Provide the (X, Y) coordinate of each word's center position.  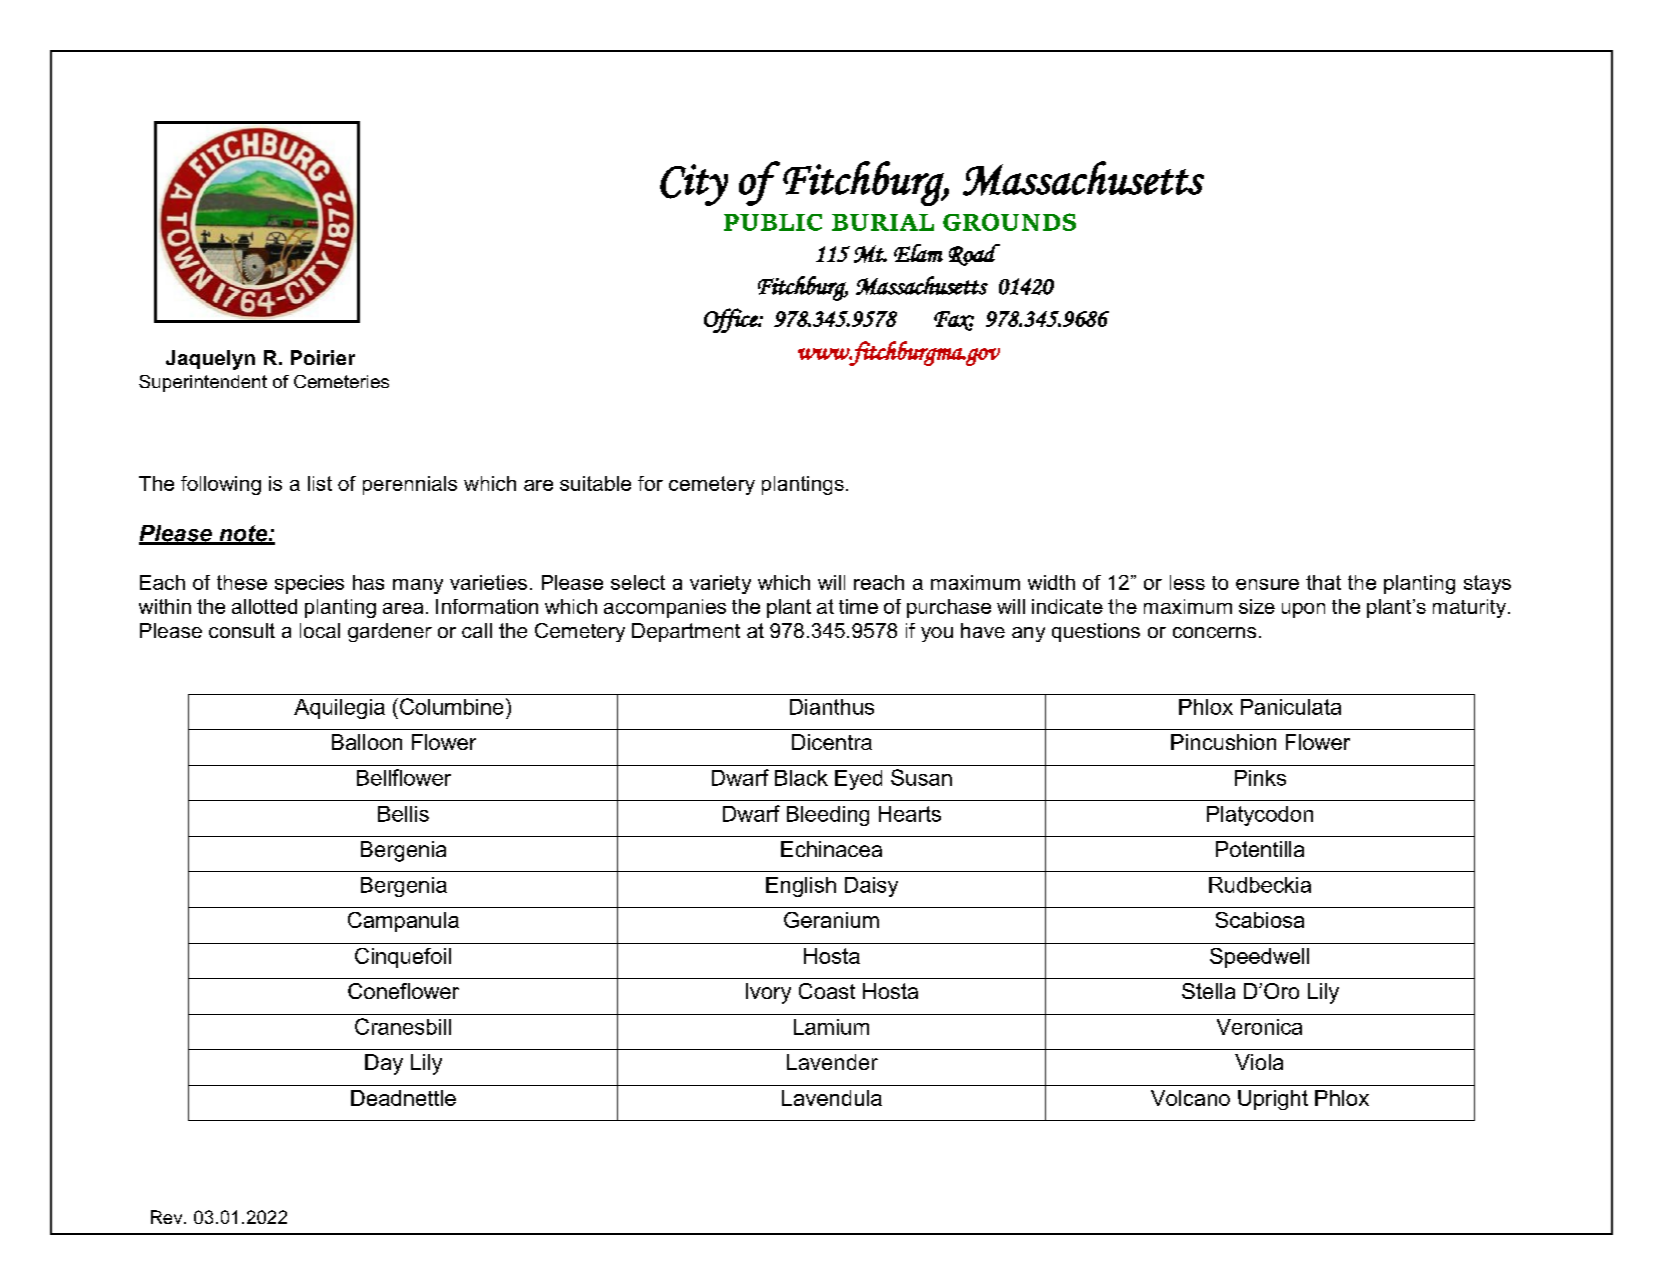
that (1323, 582)
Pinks (1260, 778)
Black (801, 778)
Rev (168, 1217)
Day (384, 1064)
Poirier (323, 357)
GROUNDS (1009, 222)
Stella (1208, 991)
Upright (1273, 1100)
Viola (1259, 1062)
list (320, 483)
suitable (595, 483)
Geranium (831, 920)
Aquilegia (339, 709)
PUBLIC (773, 222)
